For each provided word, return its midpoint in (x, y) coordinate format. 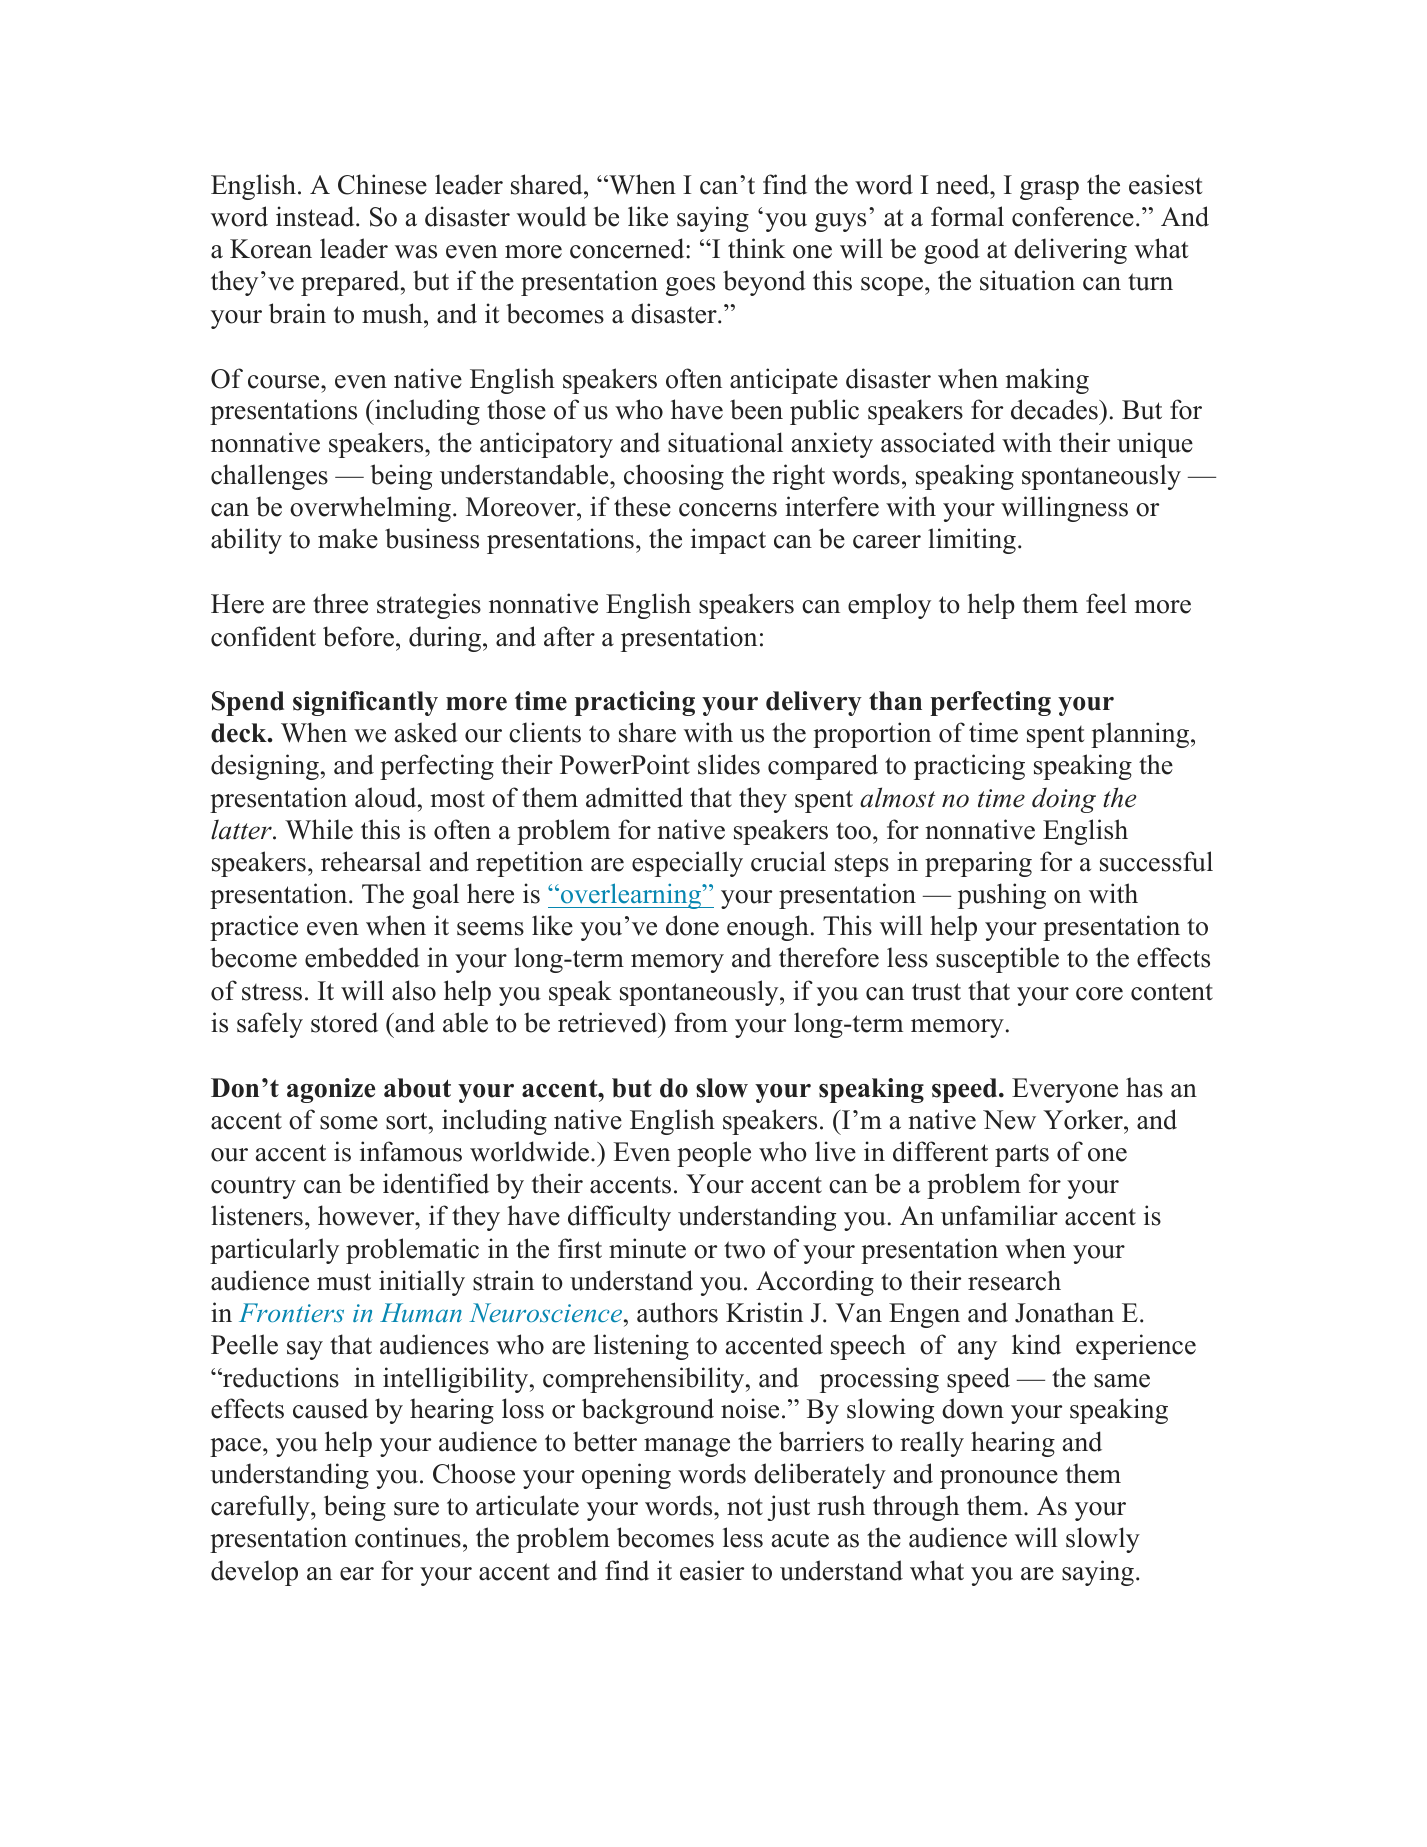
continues (408, 1537)
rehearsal (371, 861)
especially (687, 864)
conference (1073, 216)
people (714, 1154)
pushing (1002, 896)
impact (728, 541)
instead (316, 216)
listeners (257, 1215)
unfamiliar (999, 1215)
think (756, 248)
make (348, 538)
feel (1106, 603)
